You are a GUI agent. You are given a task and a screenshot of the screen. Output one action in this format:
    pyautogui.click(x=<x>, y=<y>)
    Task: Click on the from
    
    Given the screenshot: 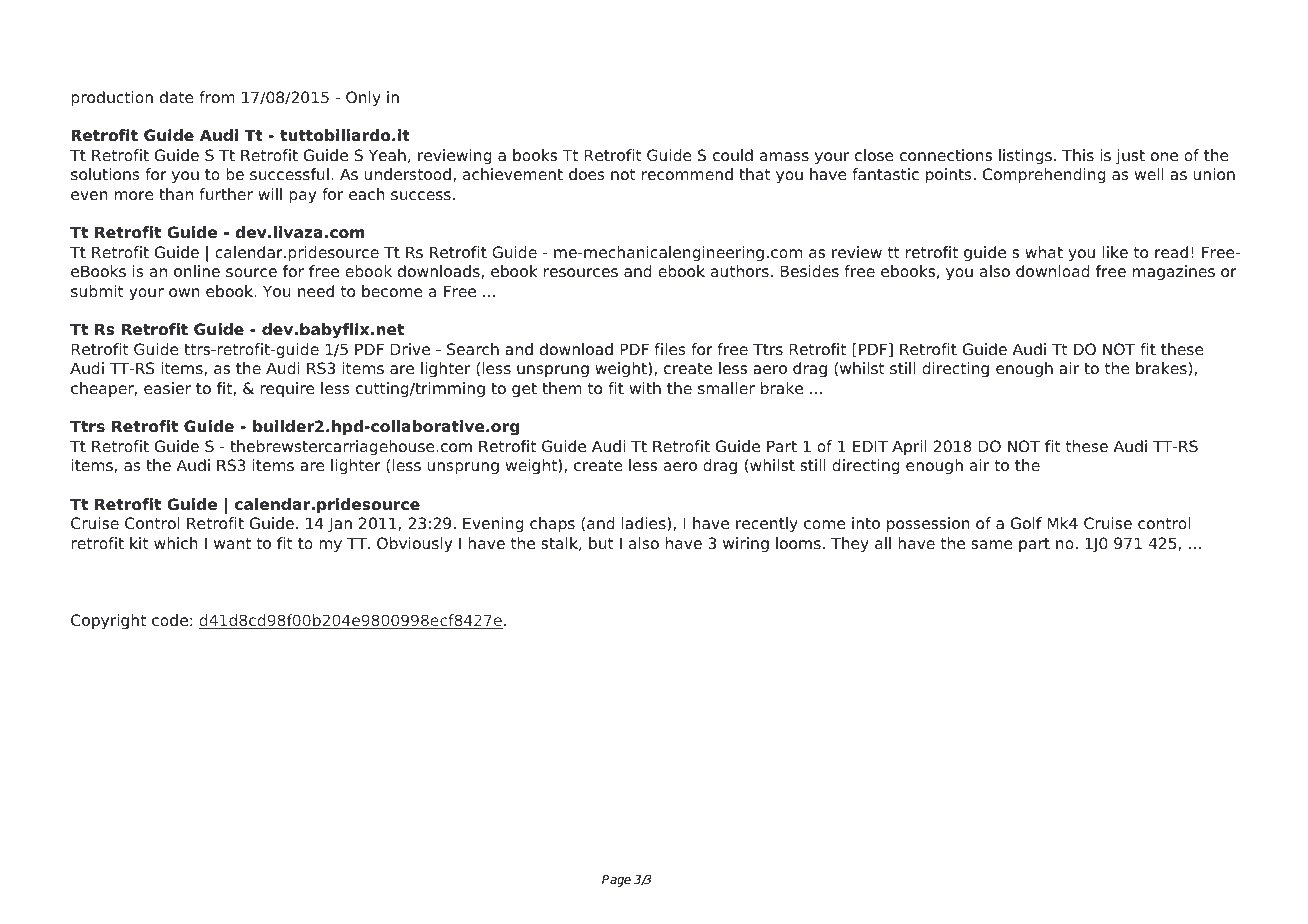 What is the action you would take?
    pyautogui.click(x=217, y=97)
